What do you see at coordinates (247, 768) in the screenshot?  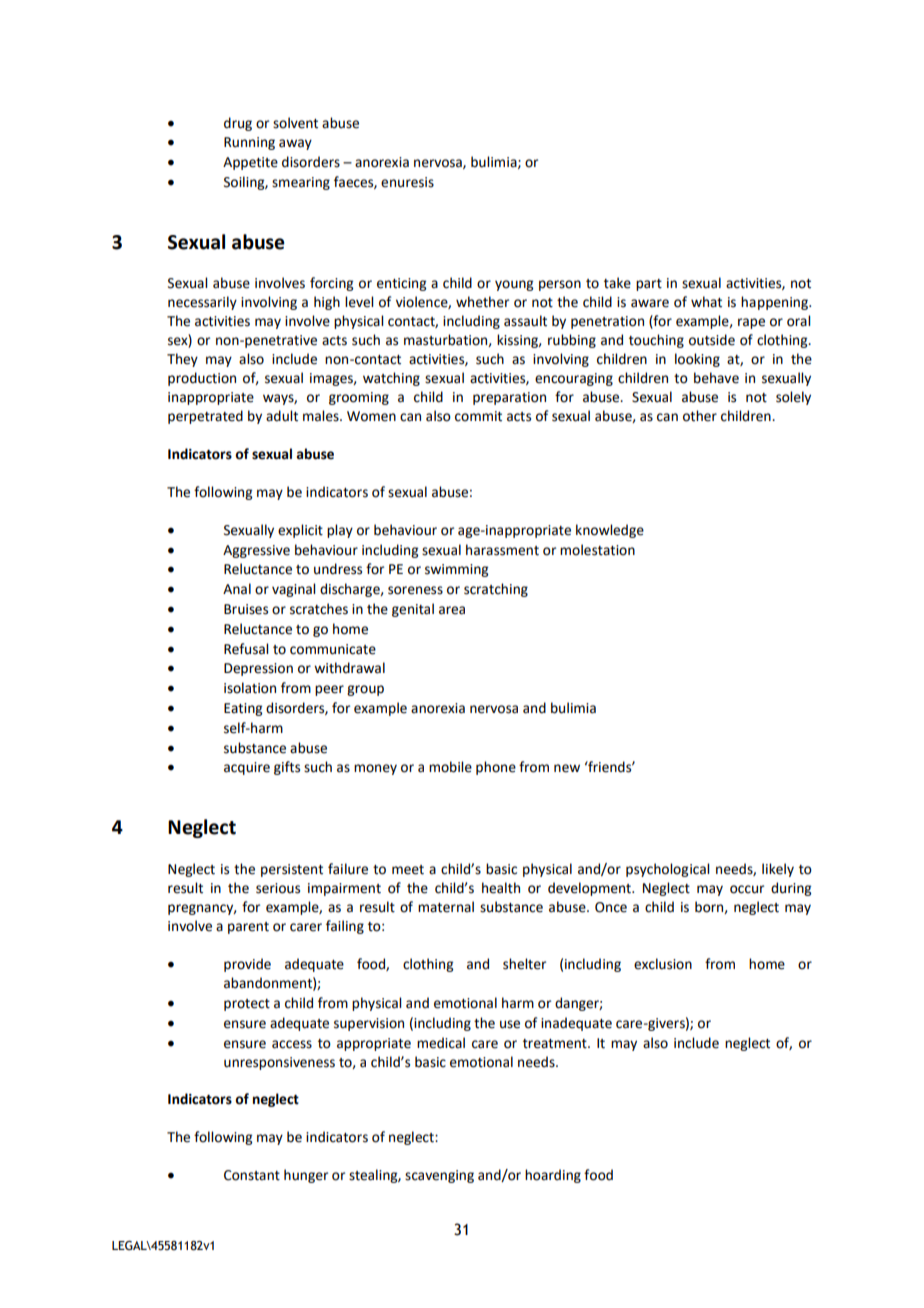 I see `acquire` at bounding box center [247, 768].
